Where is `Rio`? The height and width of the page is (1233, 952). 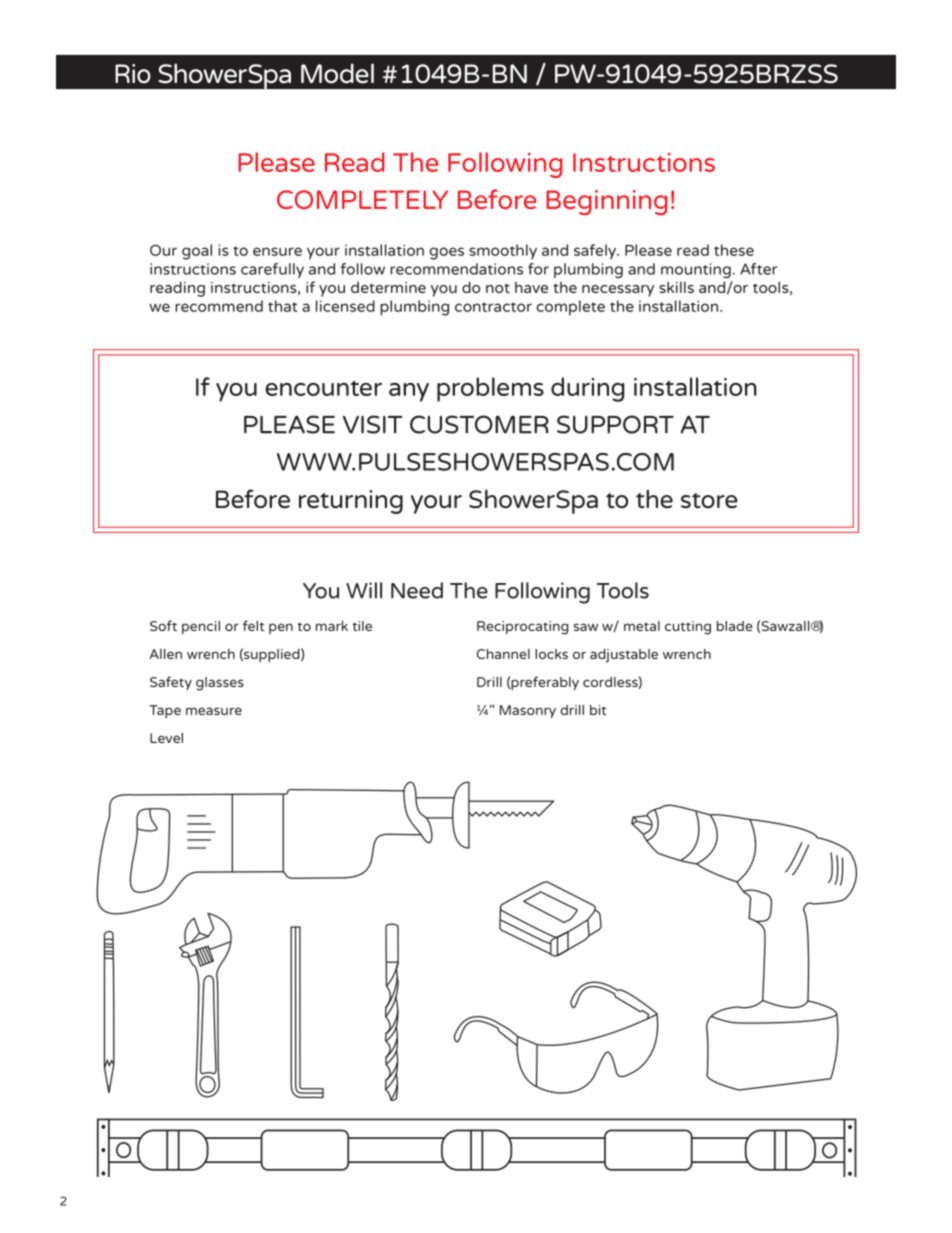 Rio is located at coordinates (133, 73).
